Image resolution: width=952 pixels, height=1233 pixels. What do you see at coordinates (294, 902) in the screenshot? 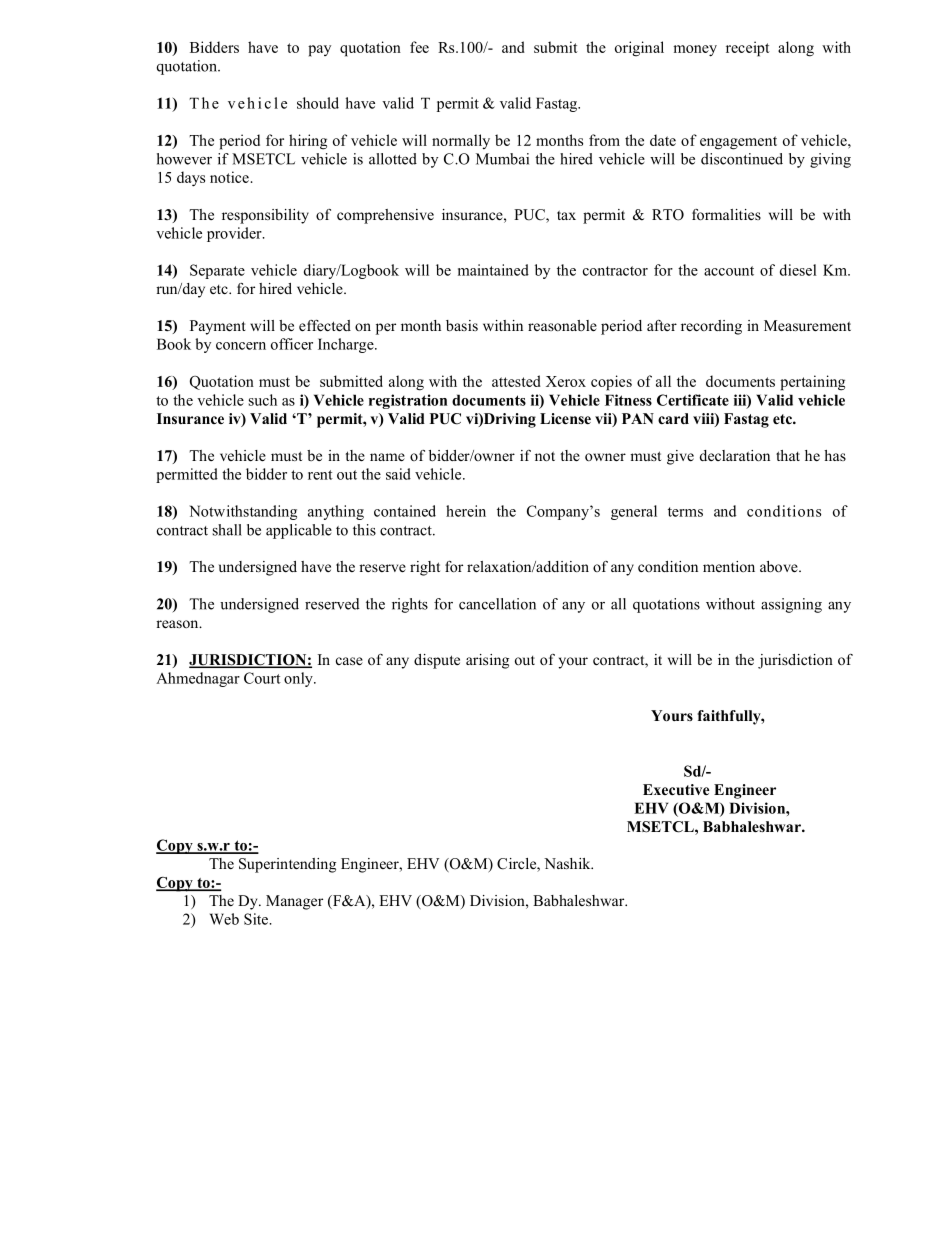
I see `Manager` at bounding box center [294, 902].
